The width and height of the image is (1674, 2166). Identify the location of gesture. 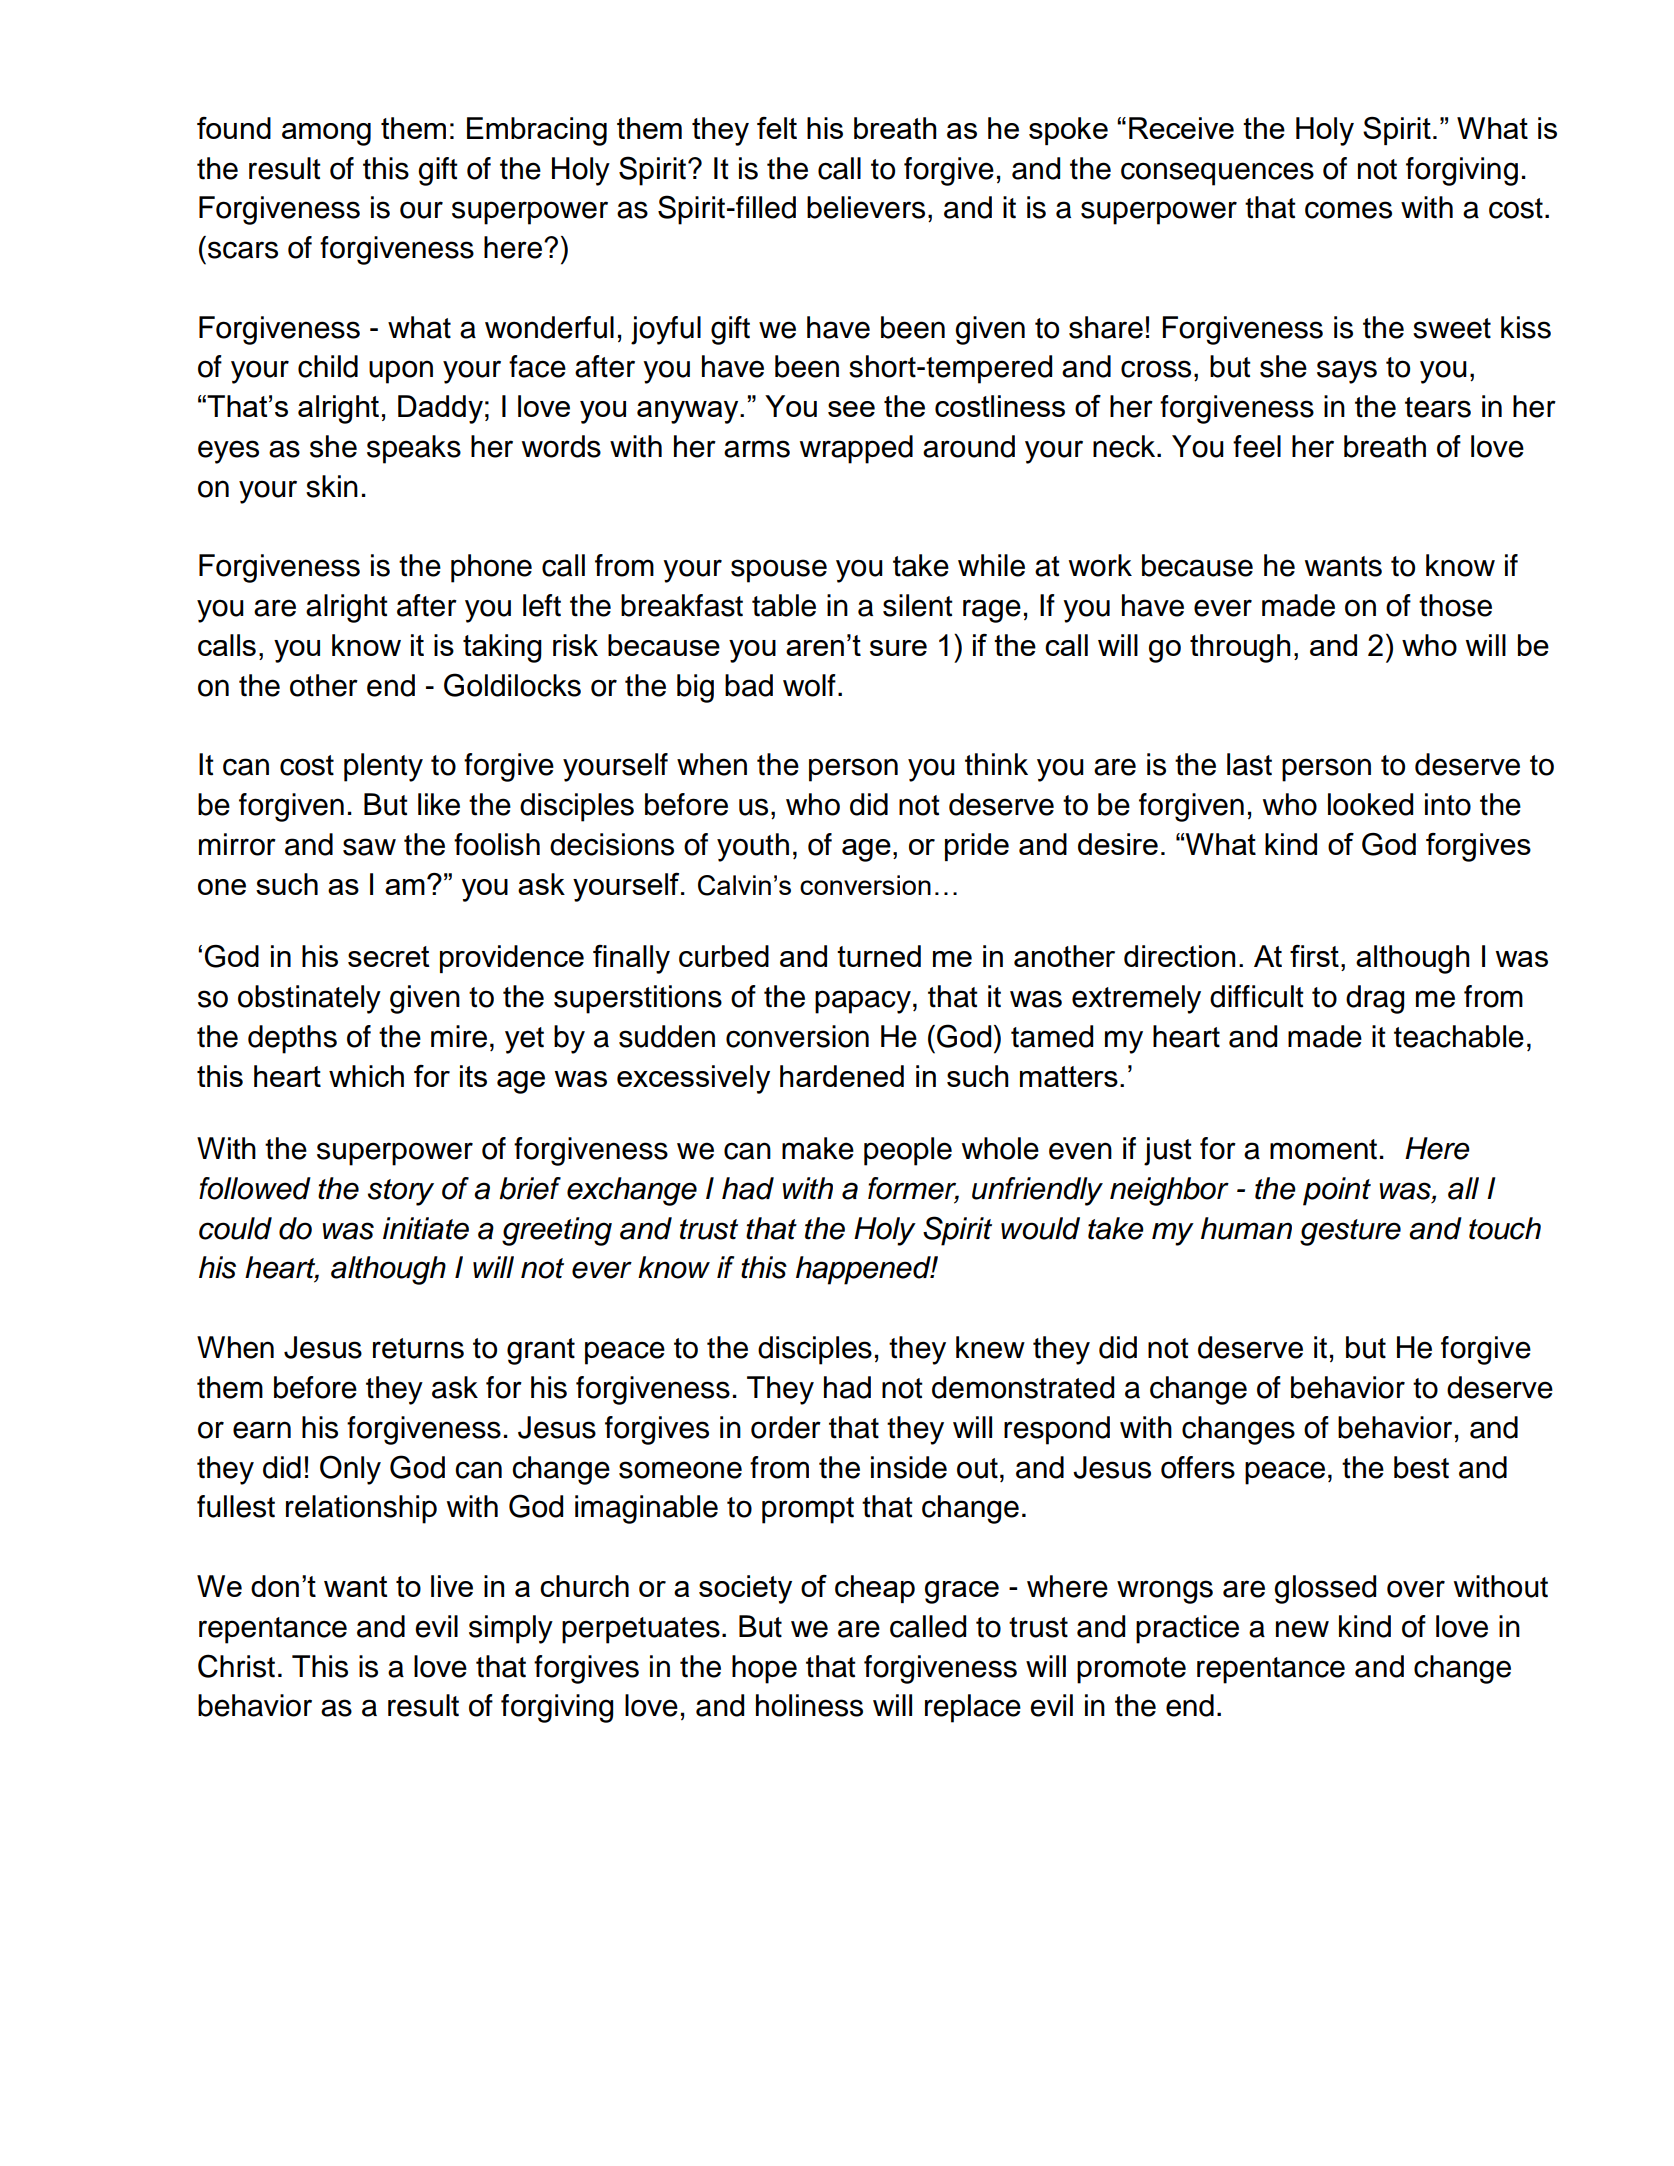
(1350, 1232).
